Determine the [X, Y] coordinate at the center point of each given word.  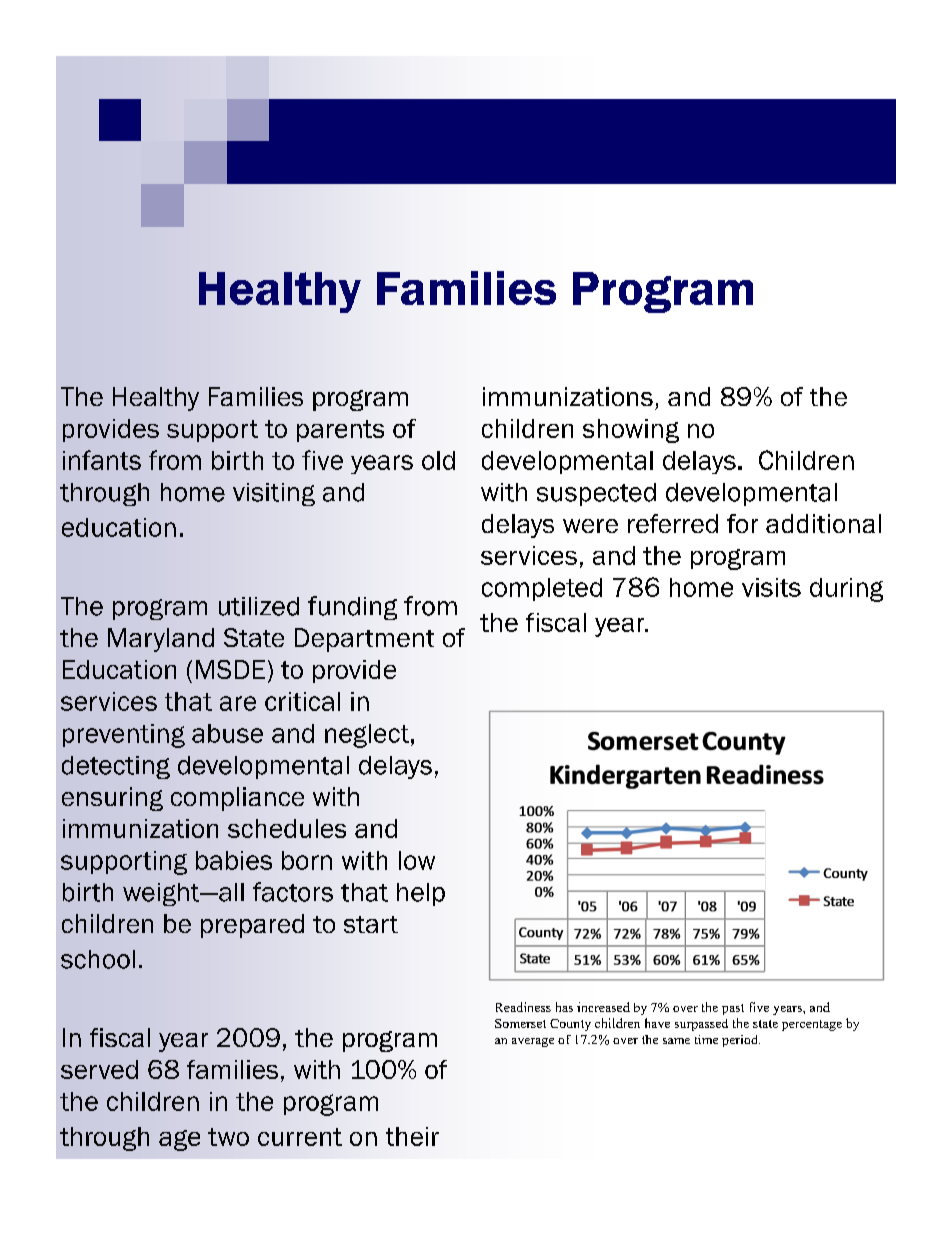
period [741, 1041]
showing [631, 431]
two [228, 1137]
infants [102, 460]
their [412, 1136]
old [438, 460]
